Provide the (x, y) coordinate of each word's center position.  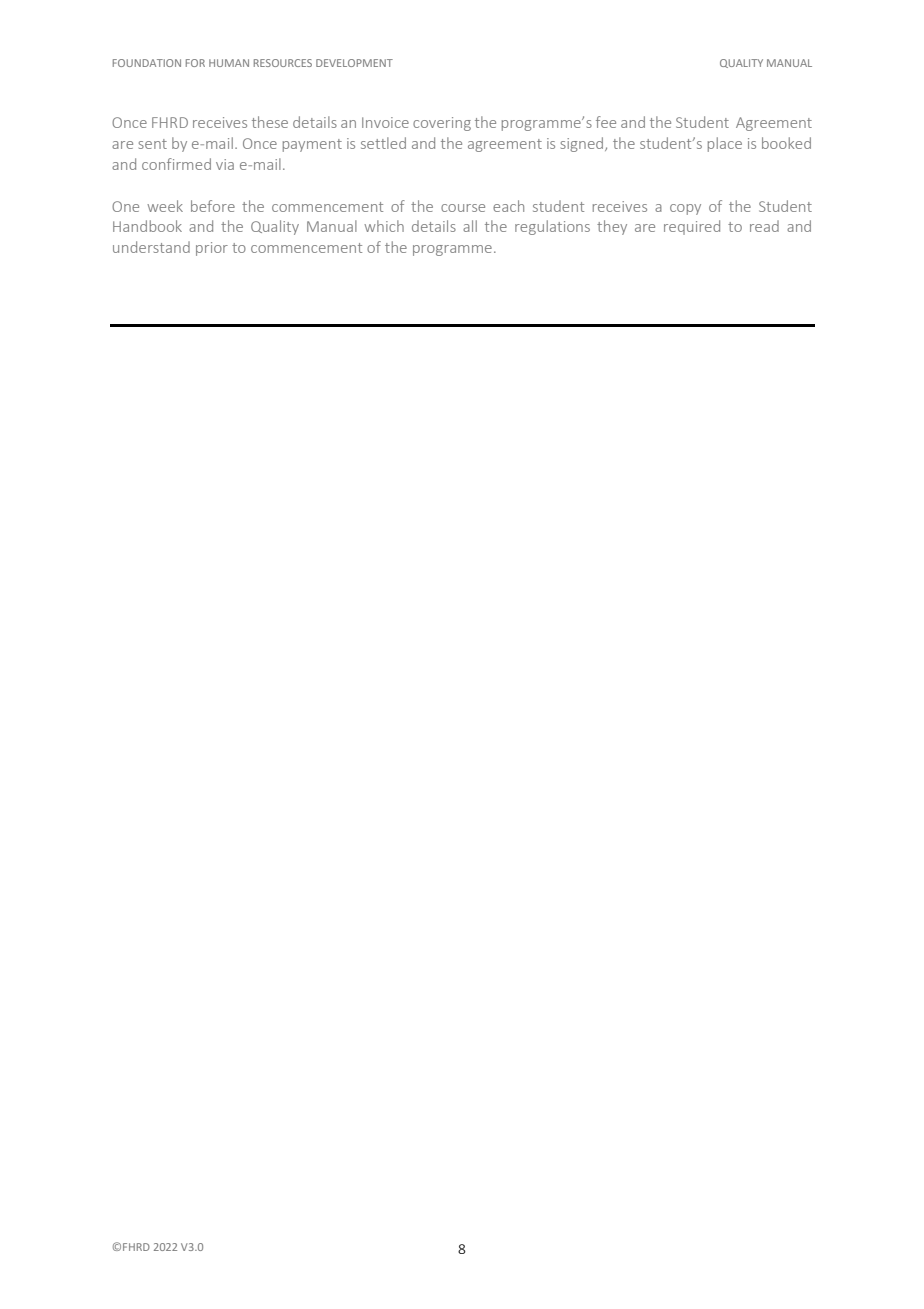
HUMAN (229, 63)
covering (442, 124)
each (508, 206)
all (470, 226)
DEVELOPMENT (354, 63)
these (270, 122)
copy (685, 209)
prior (212, 249)
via (225, 164)
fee (606, 122)
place (725, 144)
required (692, 227)
